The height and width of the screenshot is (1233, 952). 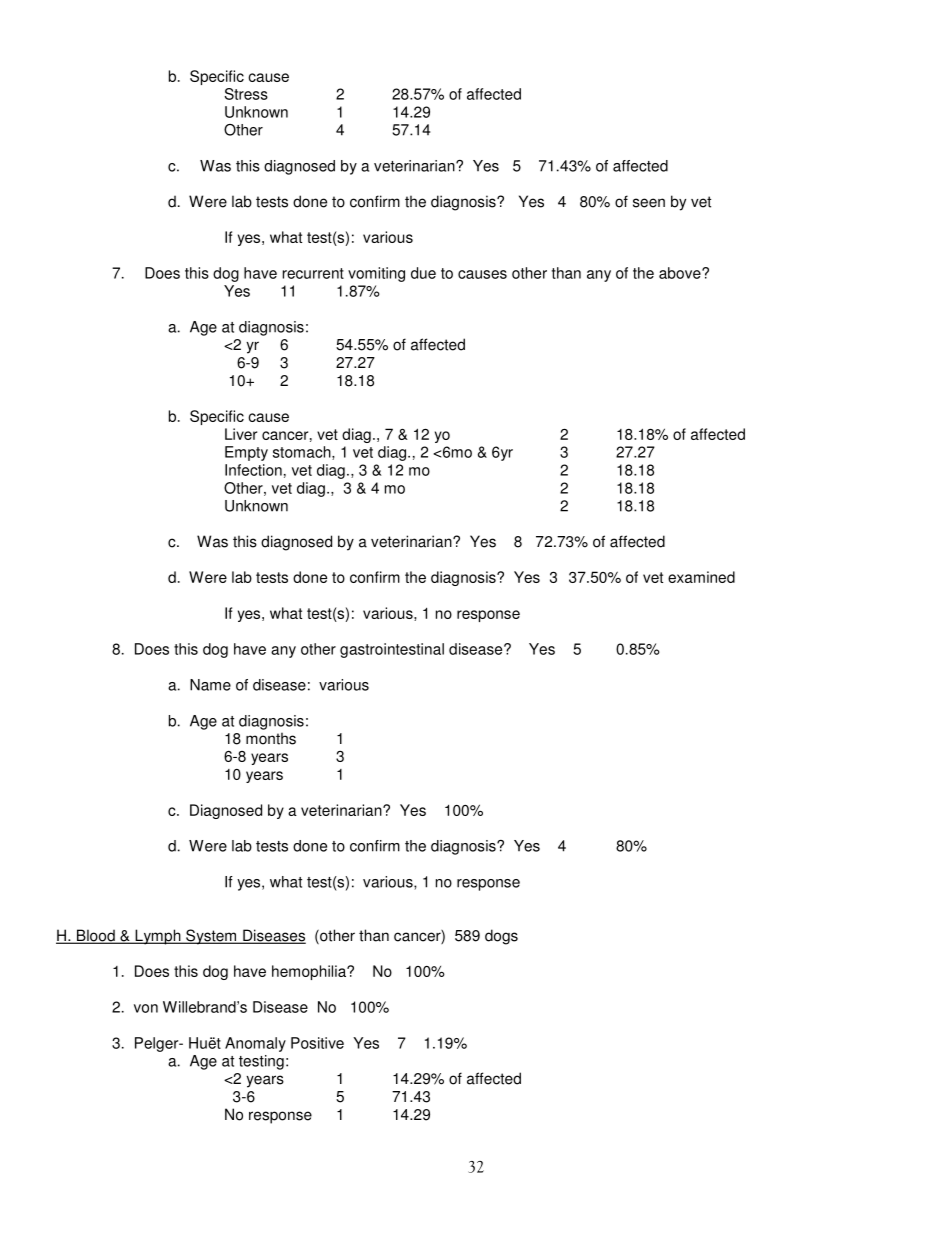 I want to click on due, so click(x=423, y=273).
